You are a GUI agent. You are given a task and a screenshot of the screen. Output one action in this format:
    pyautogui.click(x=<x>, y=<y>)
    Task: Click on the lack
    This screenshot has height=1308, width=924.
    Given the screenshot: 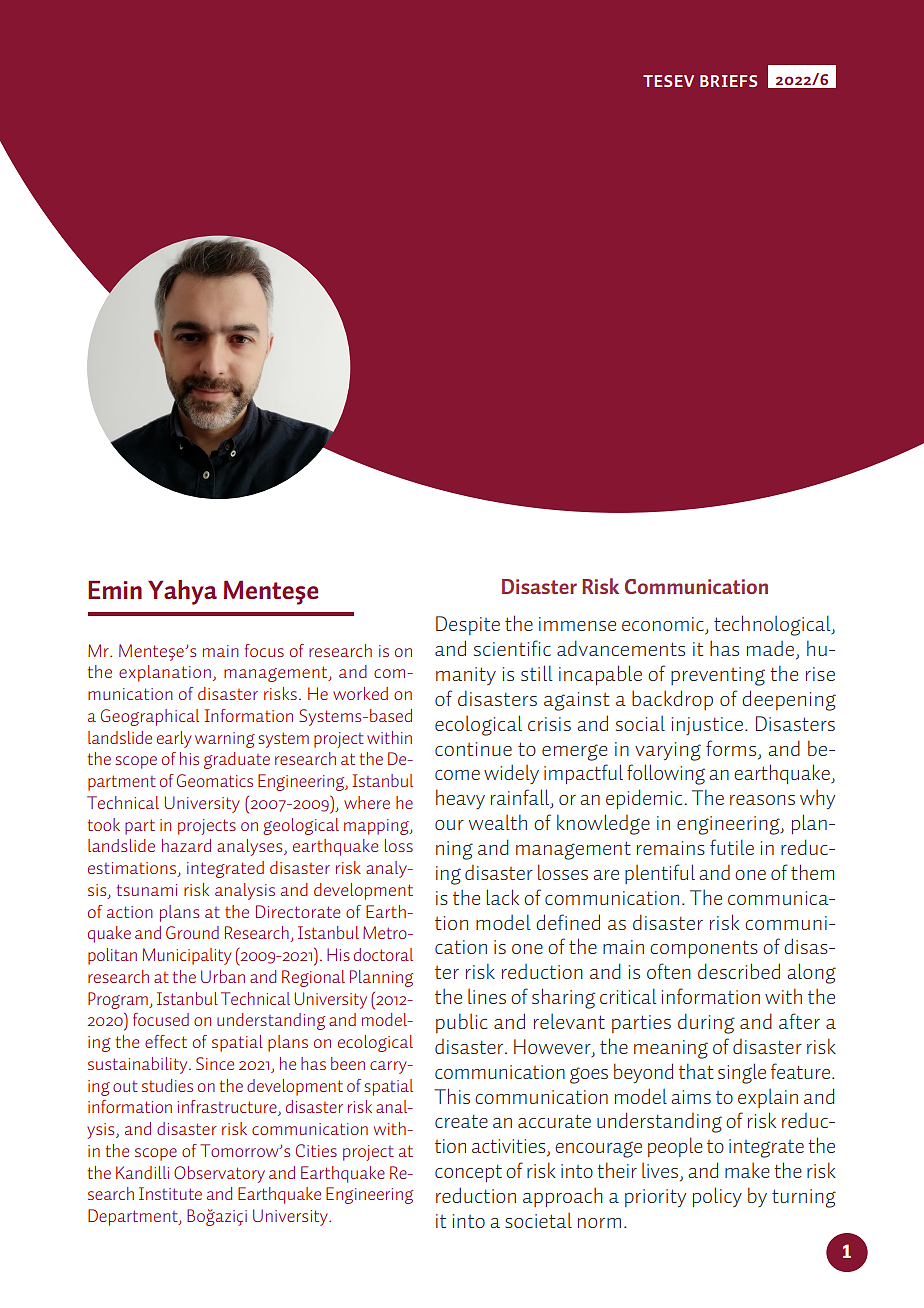 What is the action you would take?
    pyautogui.click(x=503, y=897)
